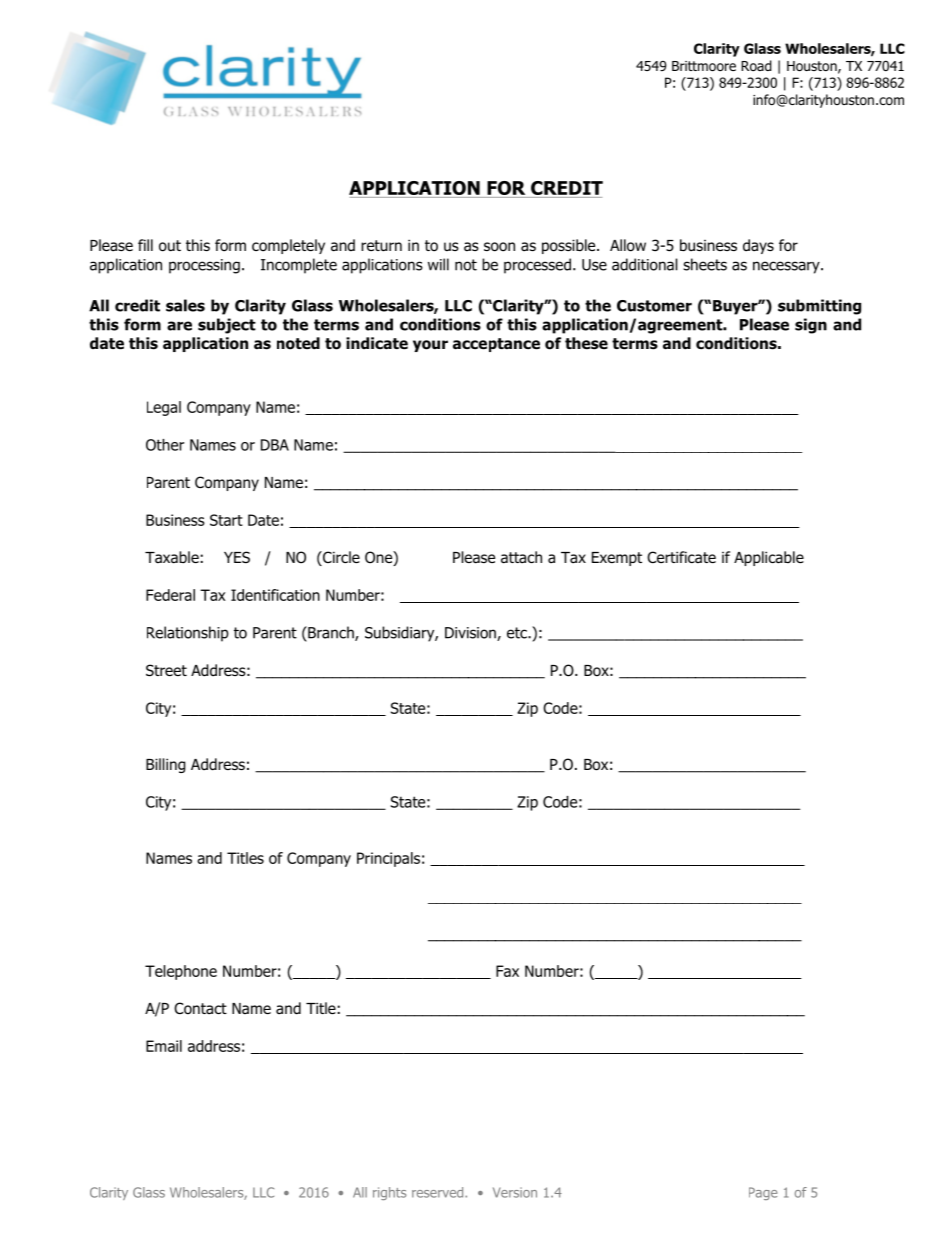 The height and width of the image is (1233, 952). What do you see at coordinates (681, 557) in the image?
I see `Certificate` at bounding box center [681, 557].
